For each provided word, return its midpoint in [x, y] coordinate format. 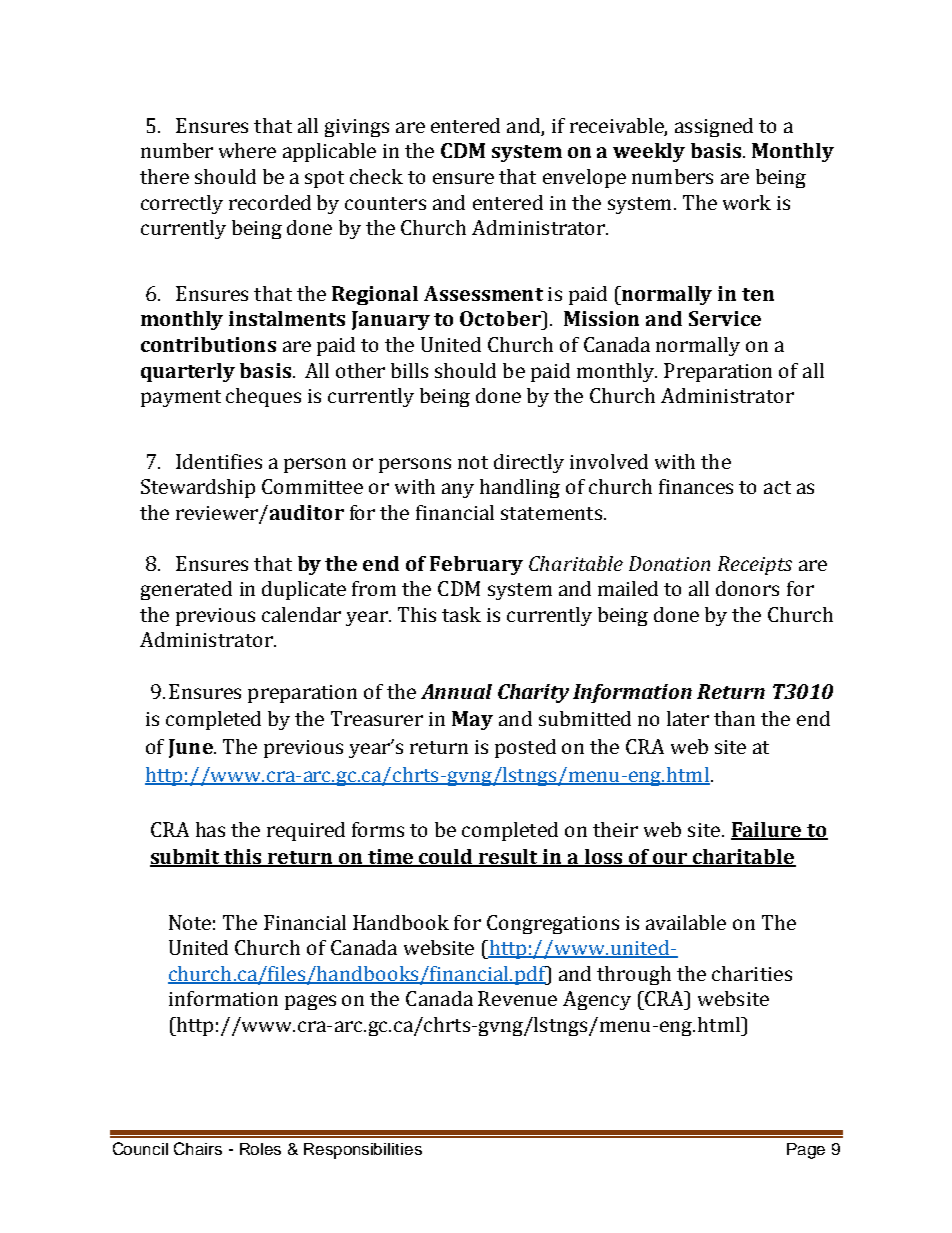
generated [186, 590]
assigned [714, 127]
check [376, 176]
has [210, 829]
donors [747, 588]
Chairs [198, 1148]
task [461, 614]
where [247, 150]
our [670, 860]
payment [181, 398]
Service [725, 318]
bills [409, 370]
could [446, 858]
